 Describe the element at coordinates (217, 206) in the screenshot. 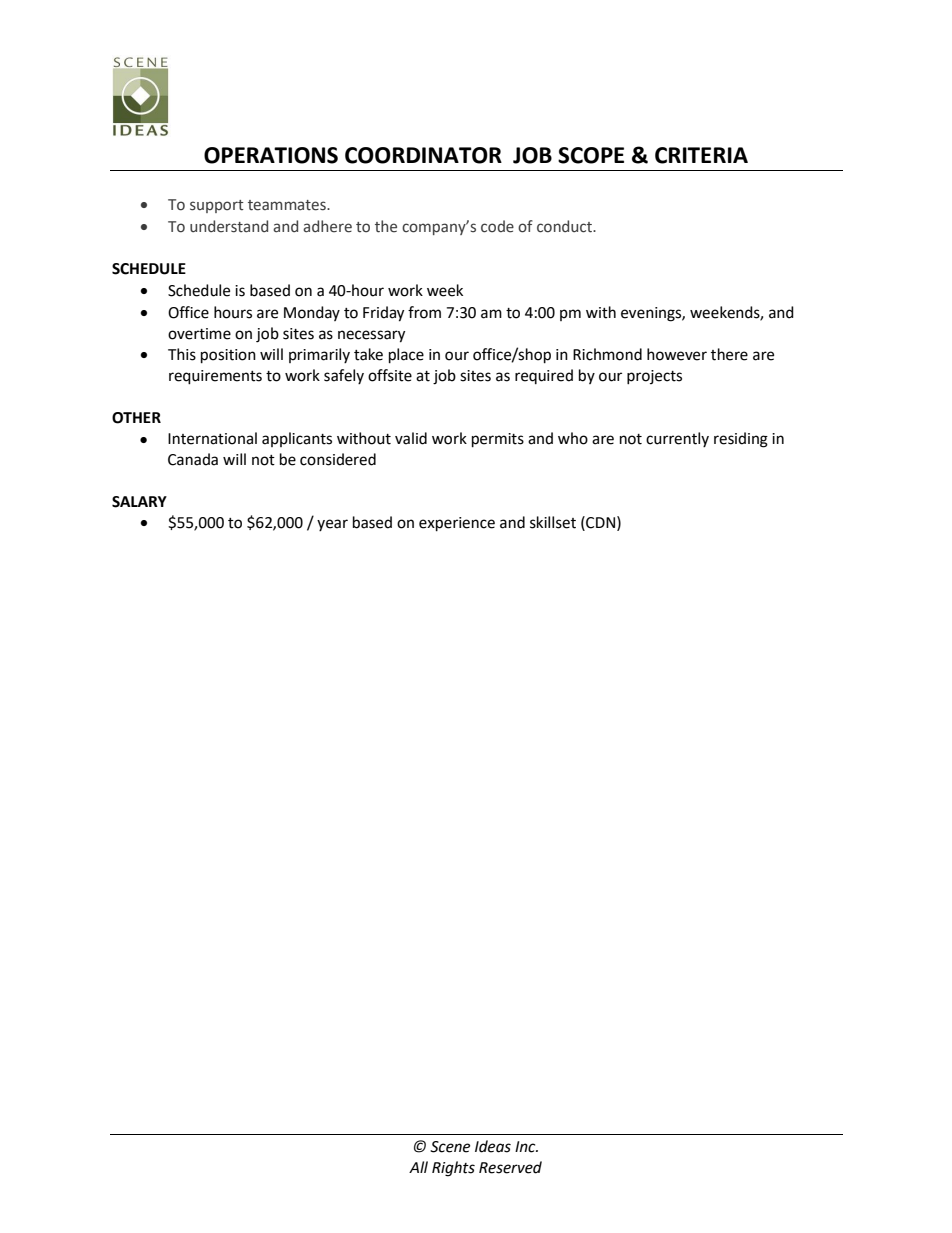

I see `support` at that location.
